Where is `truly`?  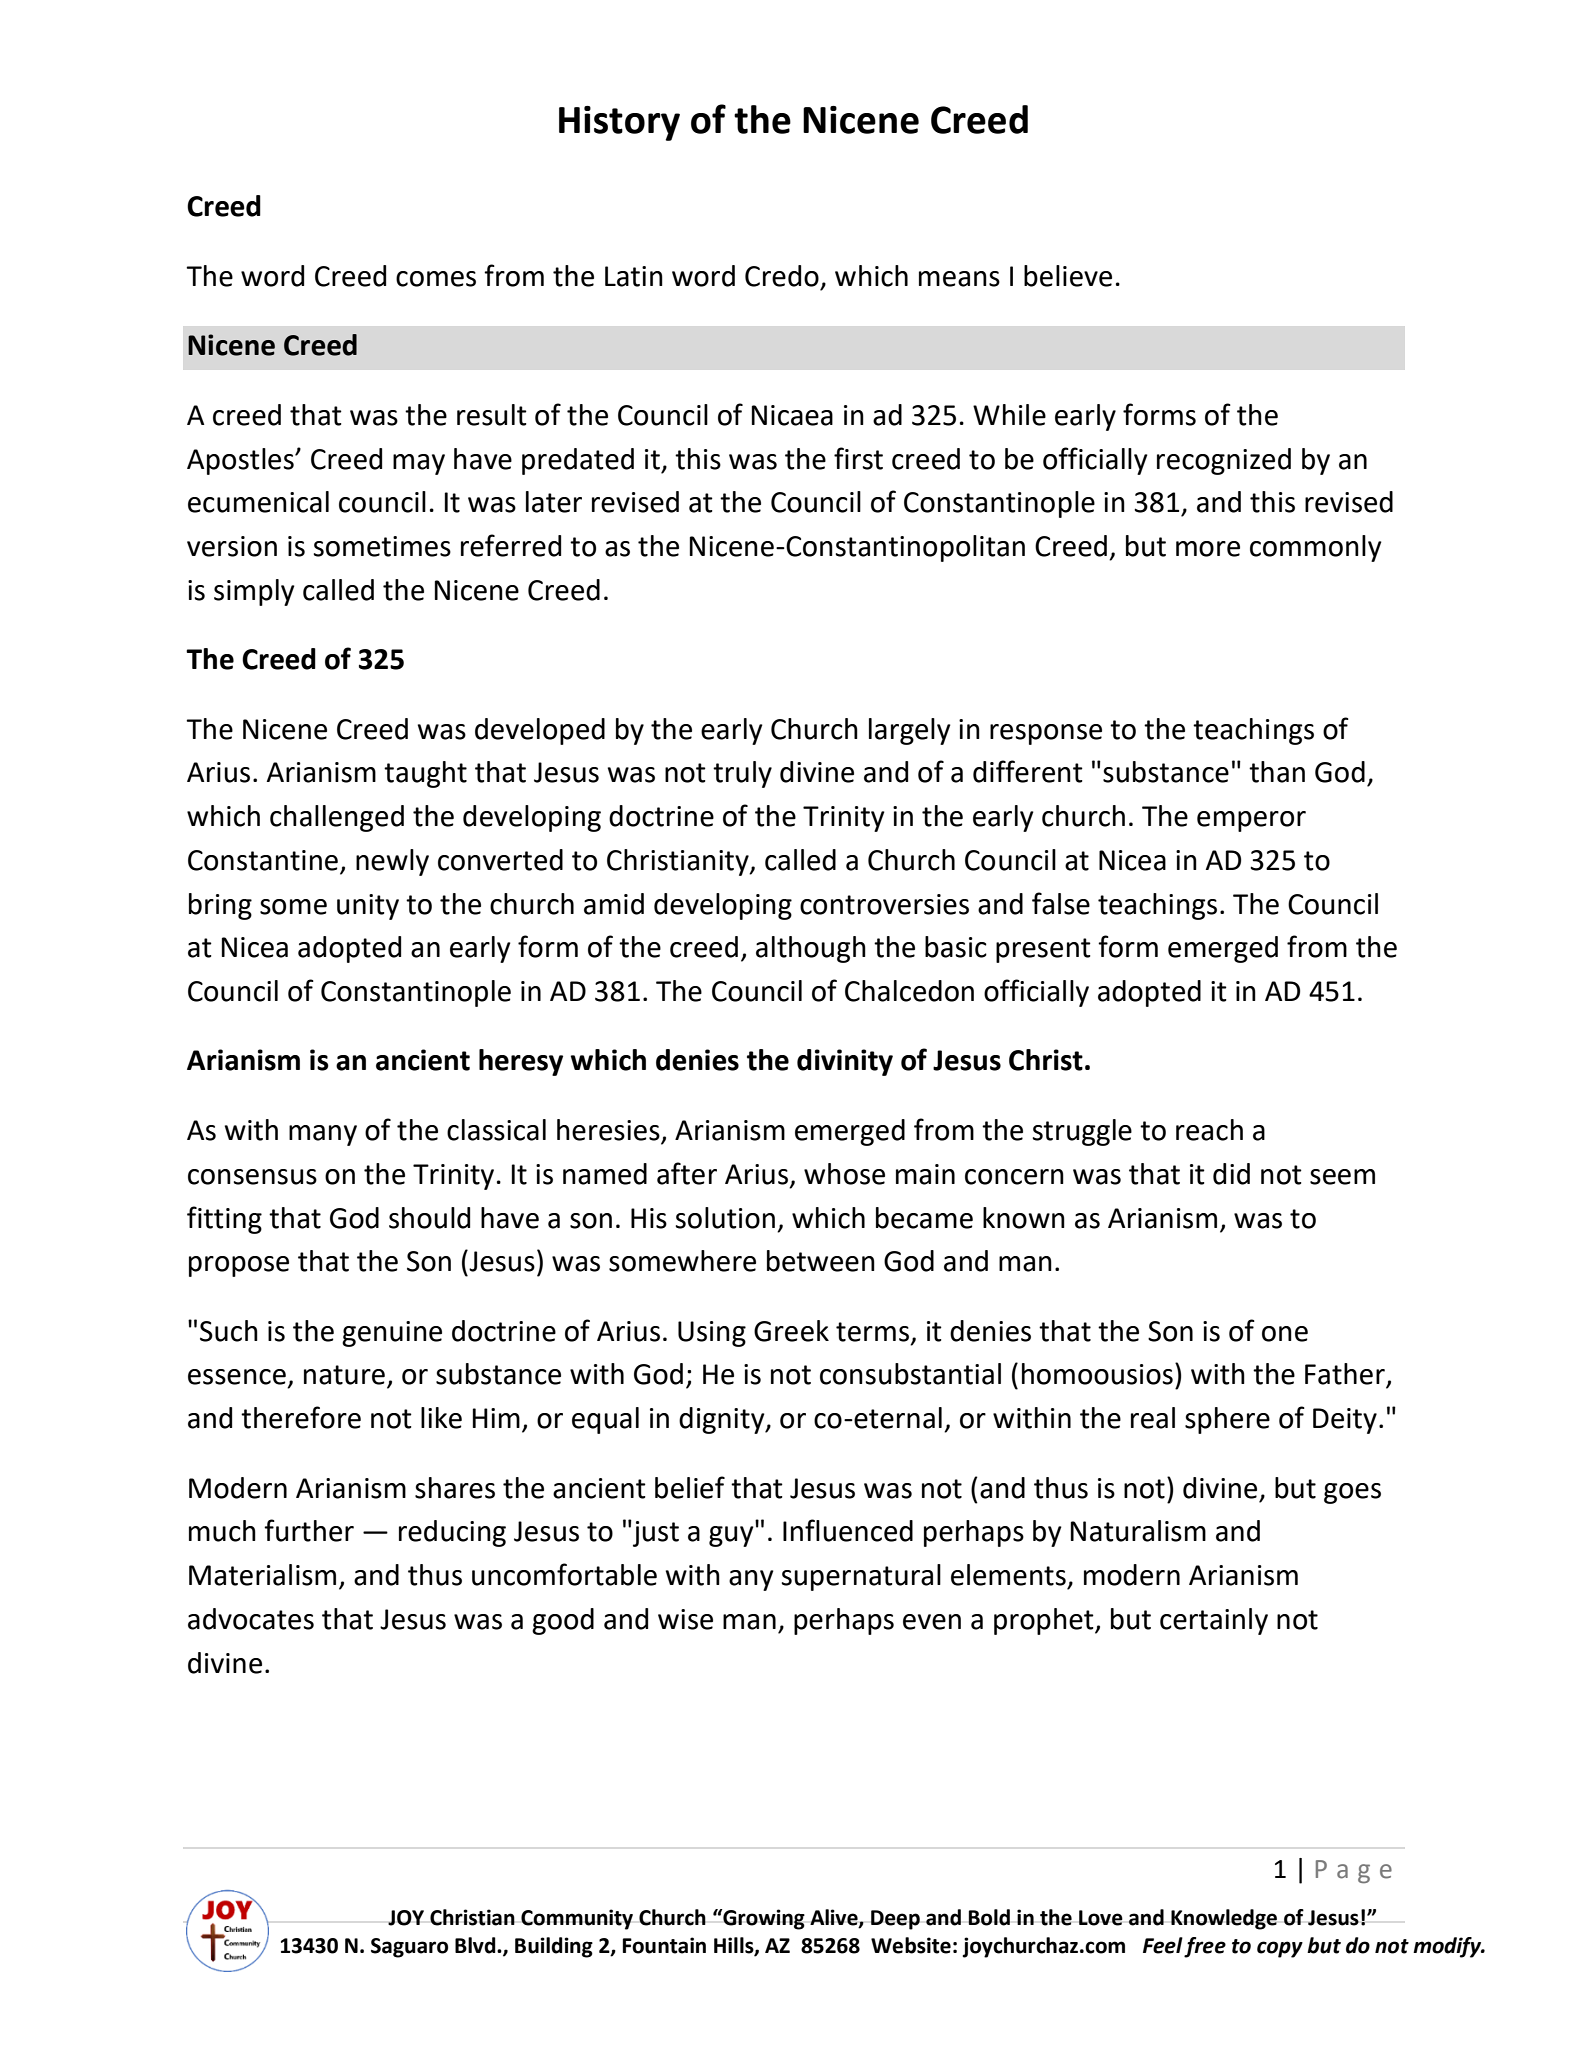
truly is located at coordinates (742, 774).
